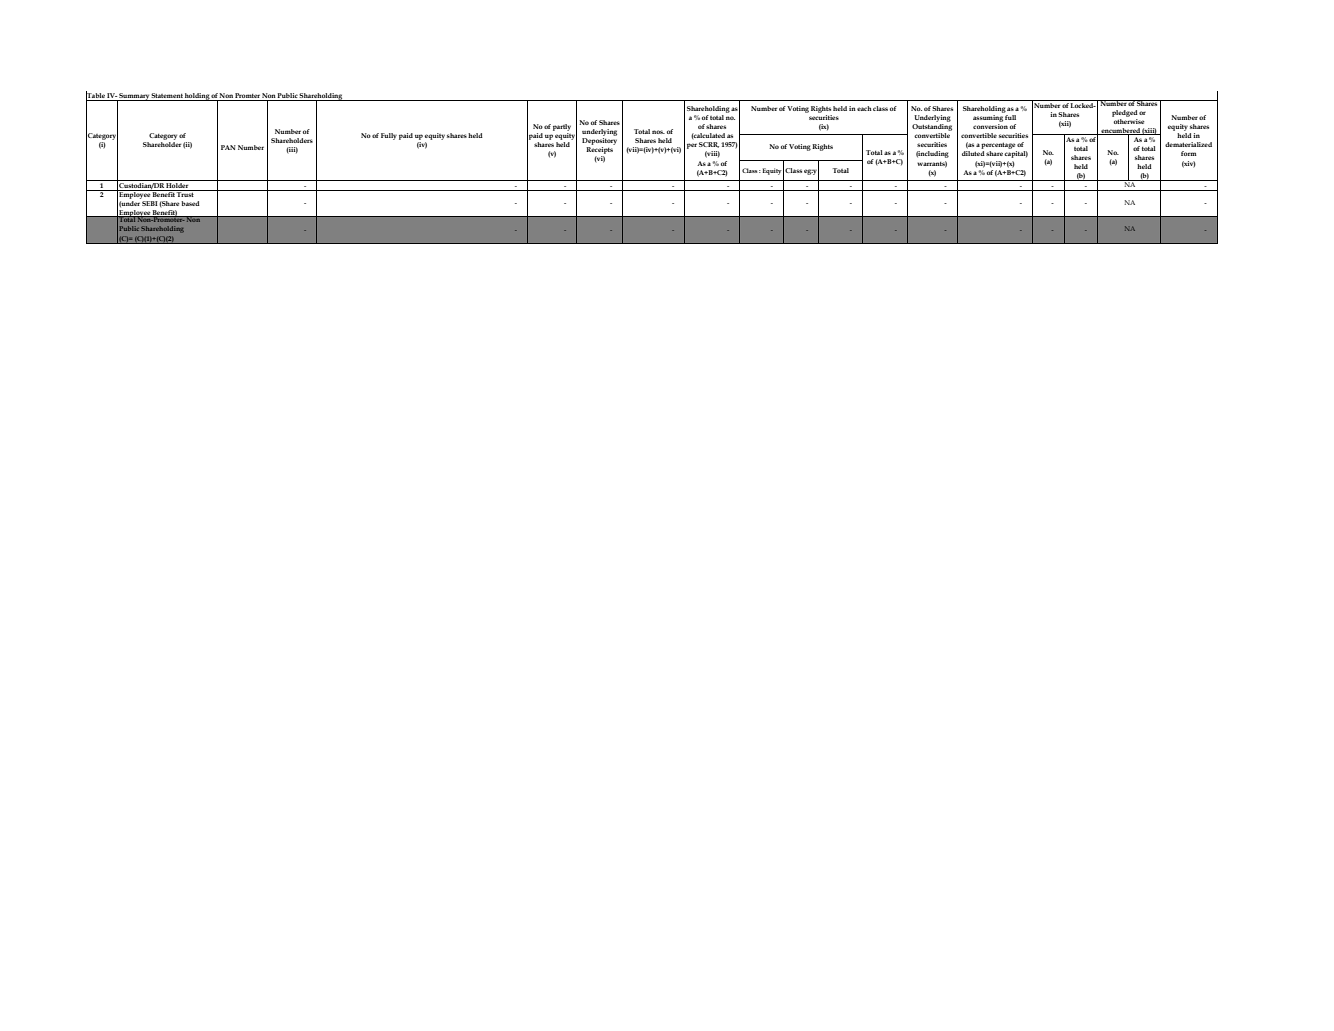 The height and width of the image is (1031, 1334). Describe the element at coordinates (190, 203) in the image. I see `based` at that location.
